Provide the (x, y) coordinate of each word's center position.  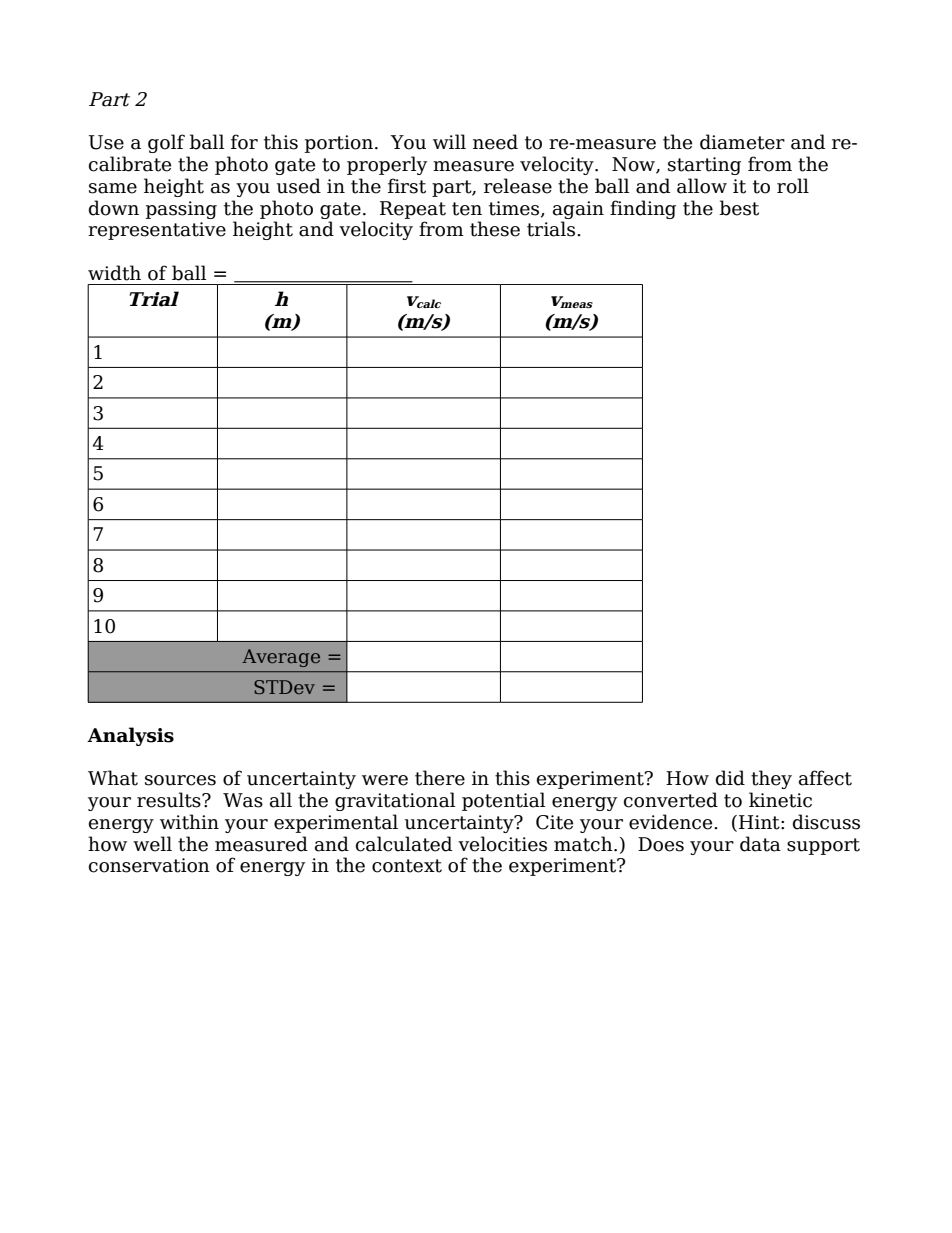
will (449, 141)
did (730, 778)
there (440, 778)
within (189, 822)
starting (704, 166)
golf (166, 143)
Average (281, 658)
